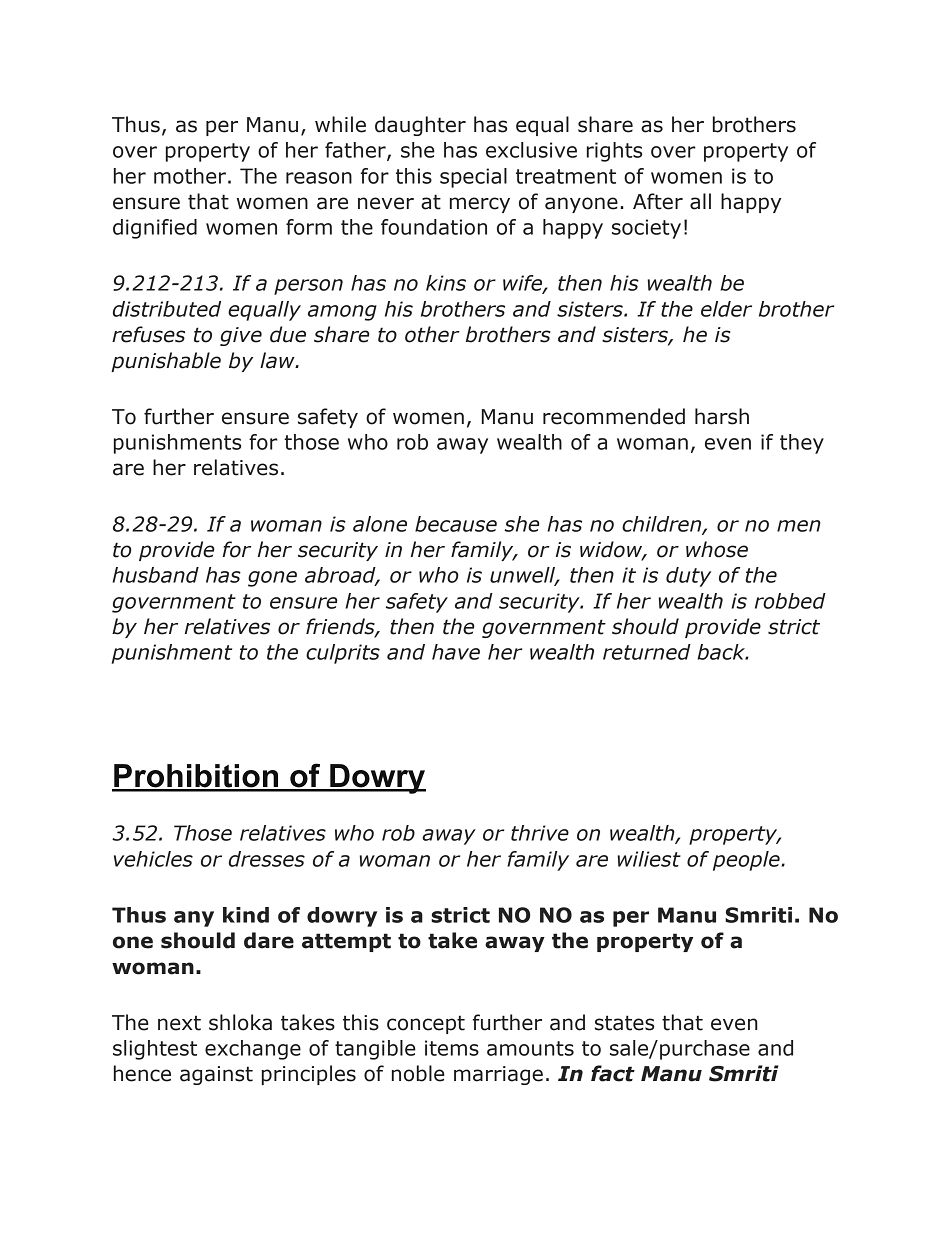 This screenshot has width=952, height=1233. I want to click on thrive, so click(540, 833).
